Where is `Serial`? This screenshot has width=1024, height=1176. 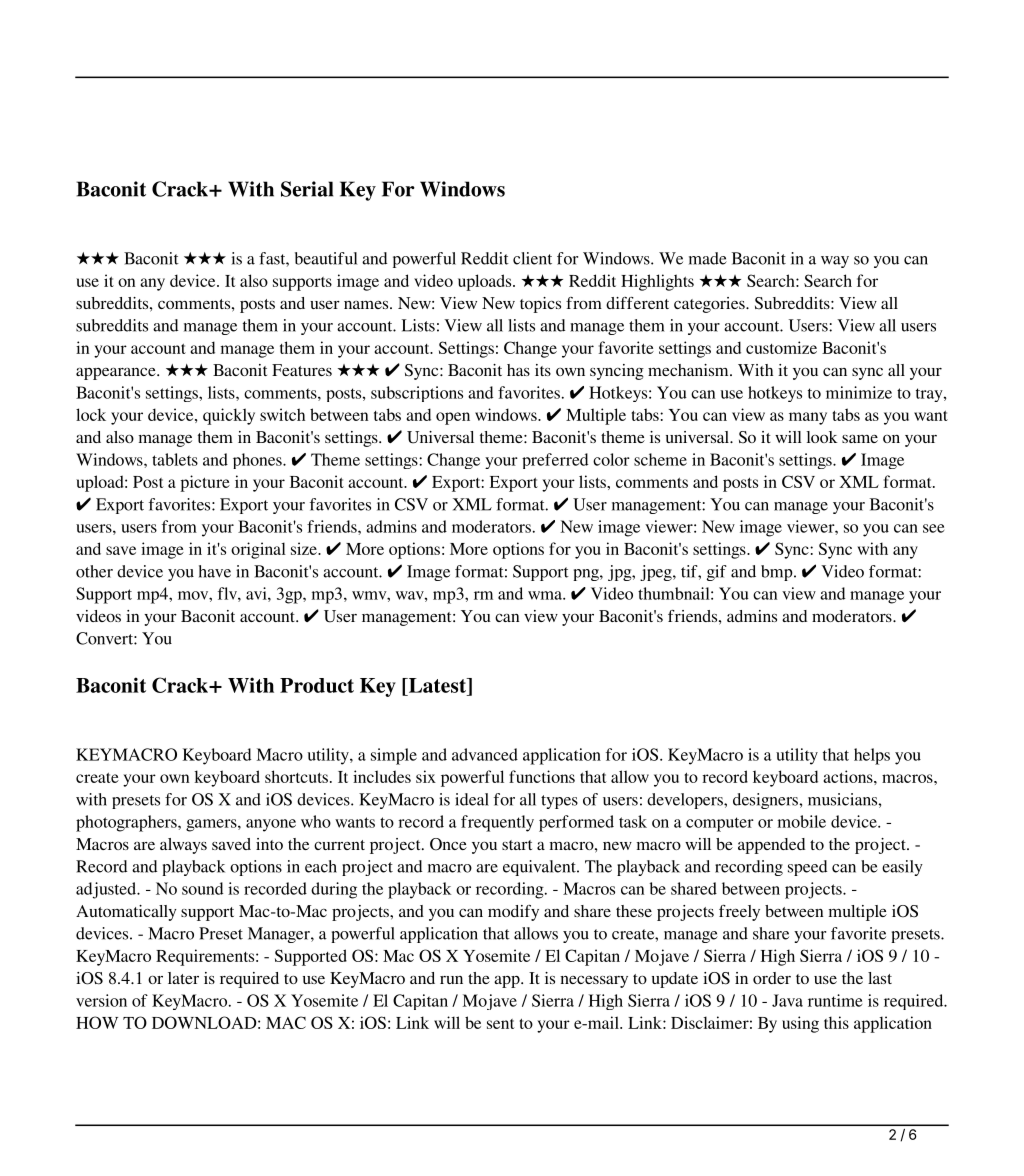 Serial is located at coordinates (307, 189).
